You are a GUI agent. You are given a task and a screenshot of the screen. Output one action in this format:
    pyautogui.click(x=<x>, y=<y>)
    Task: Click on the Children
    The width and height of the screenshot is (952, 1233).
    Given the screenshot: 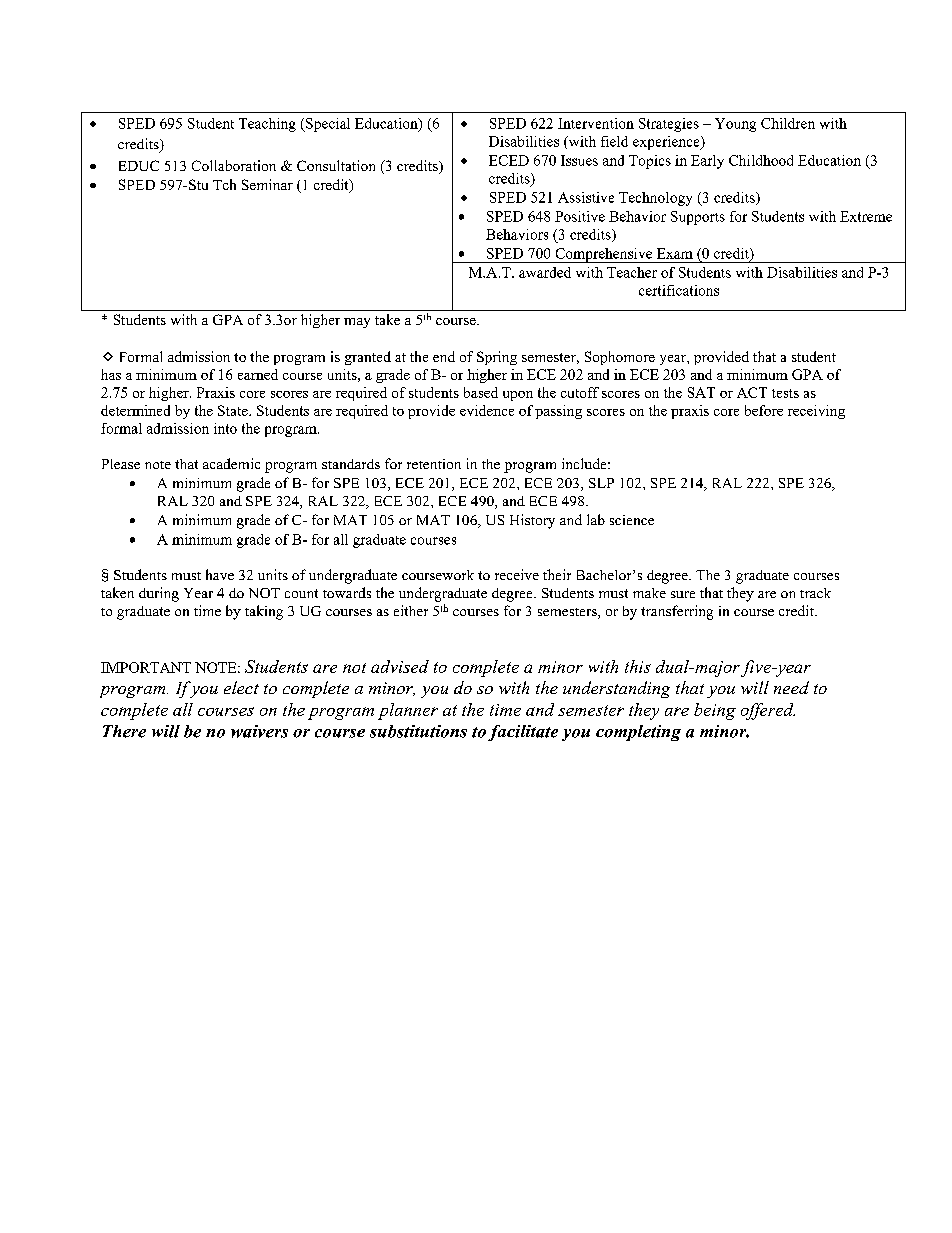 What is the action you would take?
    pyautogui.click(x=788, y=123)
